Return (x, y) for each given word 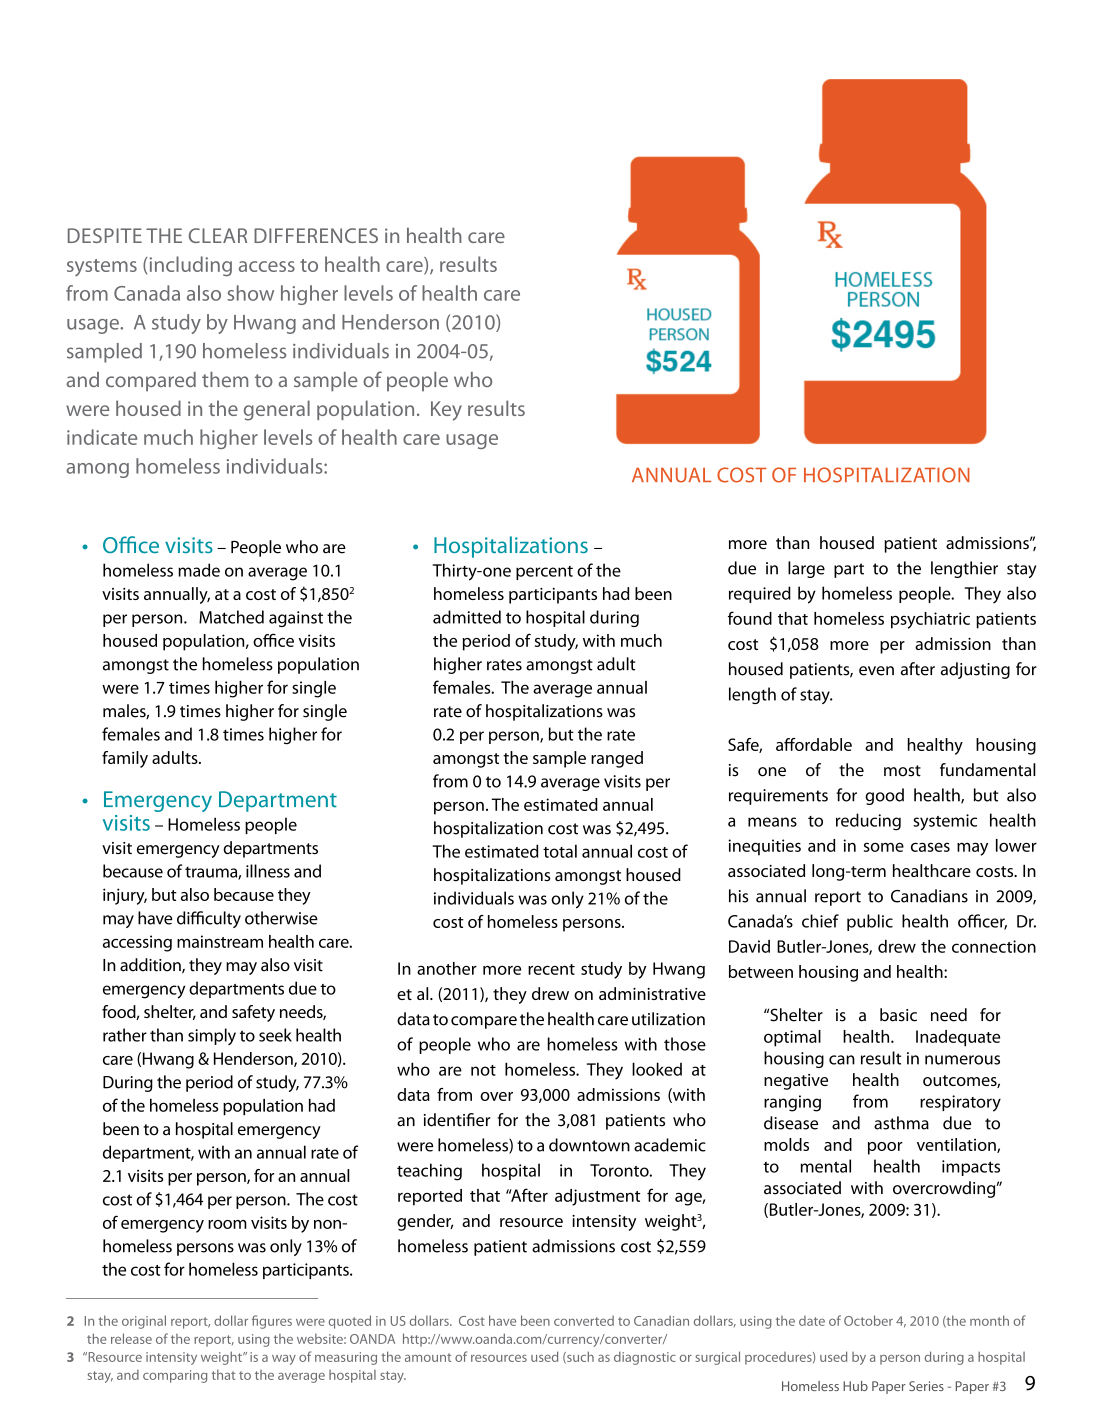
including (189, 266)
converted (584, 1320)
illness (268, 871)
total (560, 851)
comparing (175, 1376)
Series (926, 1386)
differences (316, 235)
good (884, 796)
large (806, 569)
